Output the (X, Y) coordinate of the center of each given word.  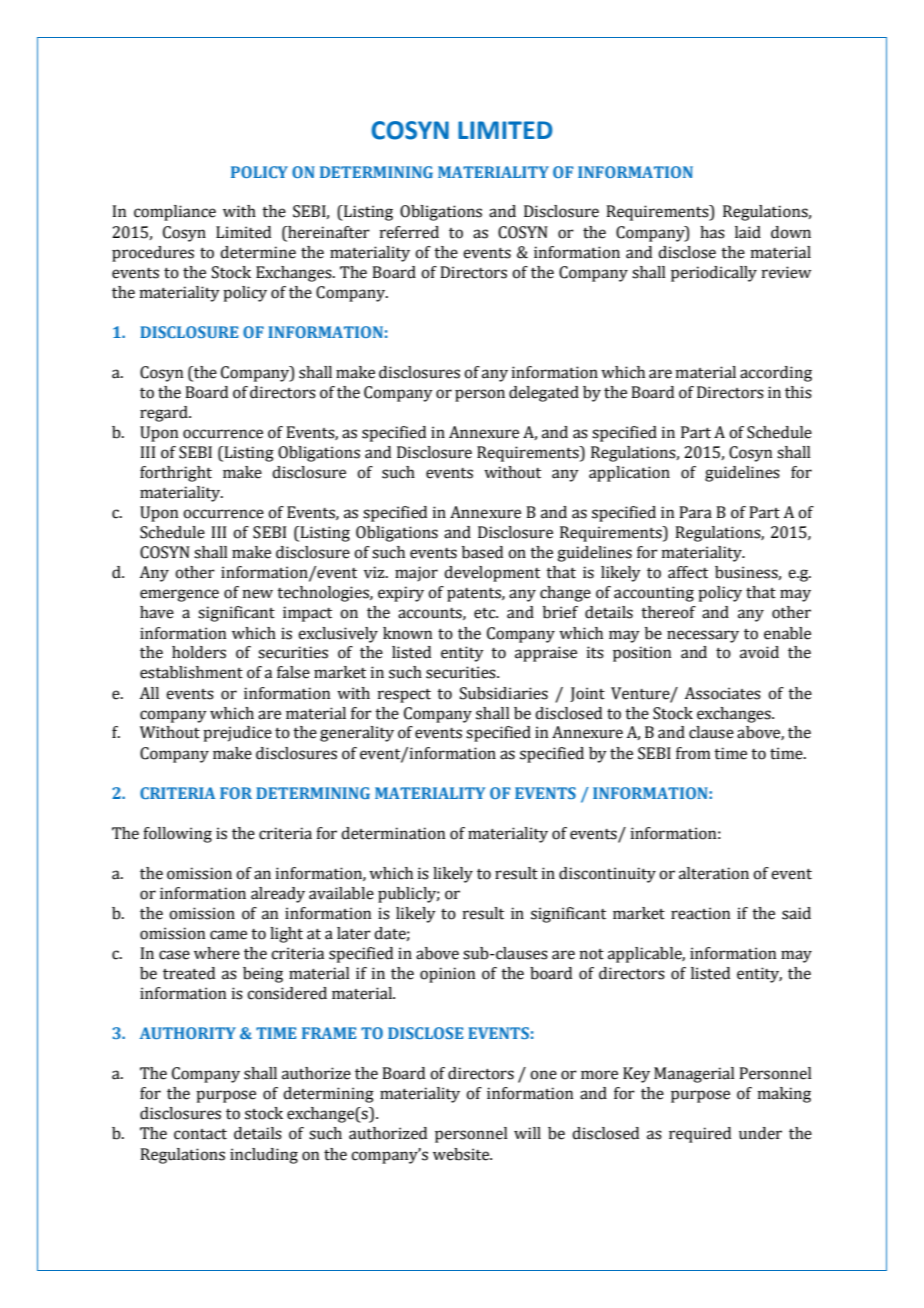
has (712, 232)
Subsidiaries (504, 693)
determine (258, 252)
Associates (722, 693)
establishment (191, 672)
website (462, 1154)
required (700, 1135)
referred (409, 232)
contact (200, 1134)
